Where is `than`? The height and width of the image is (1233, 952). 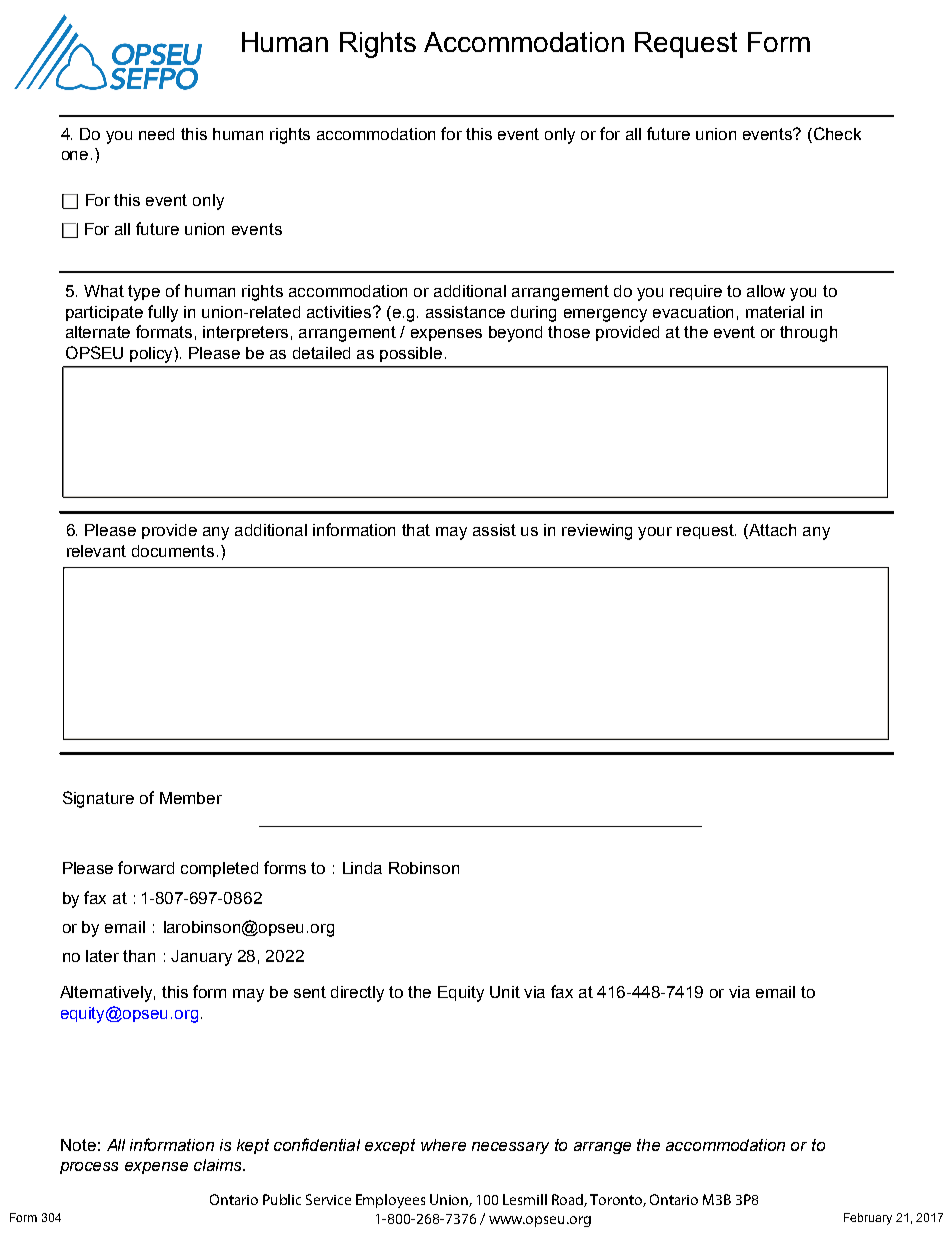
than is located at coordinates (139, 956).
